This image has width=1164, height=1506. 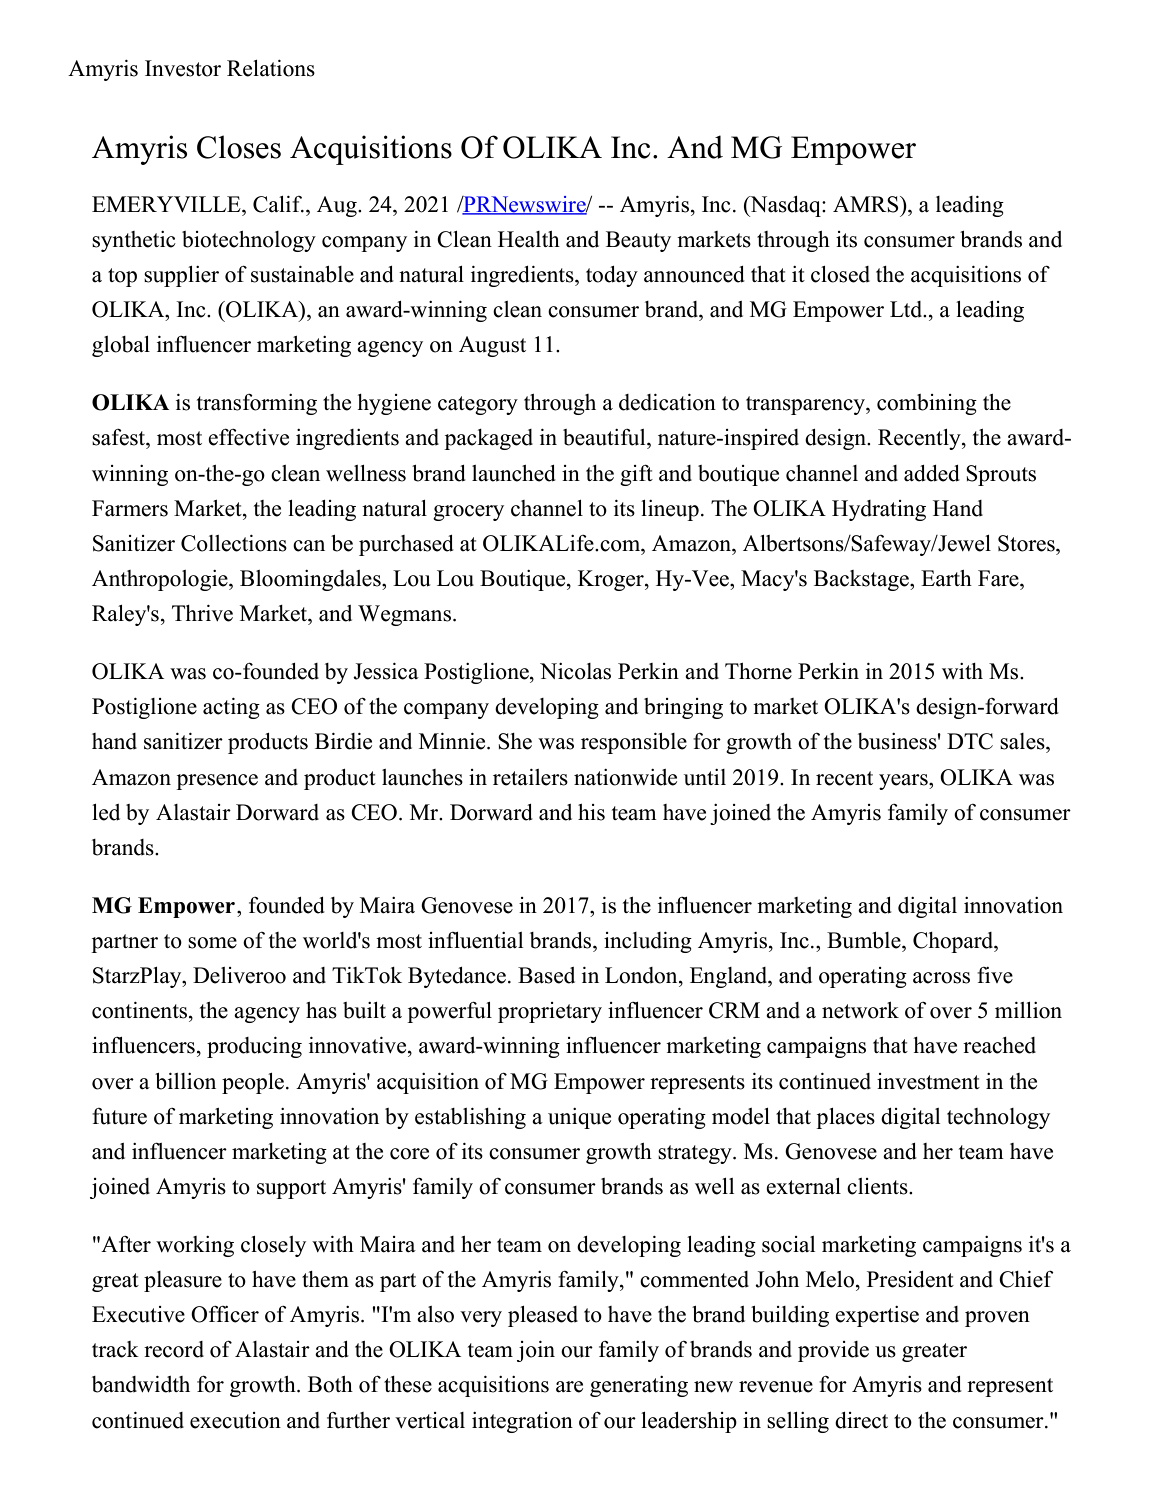 I want to click on She, so click(x=515, y=741).
